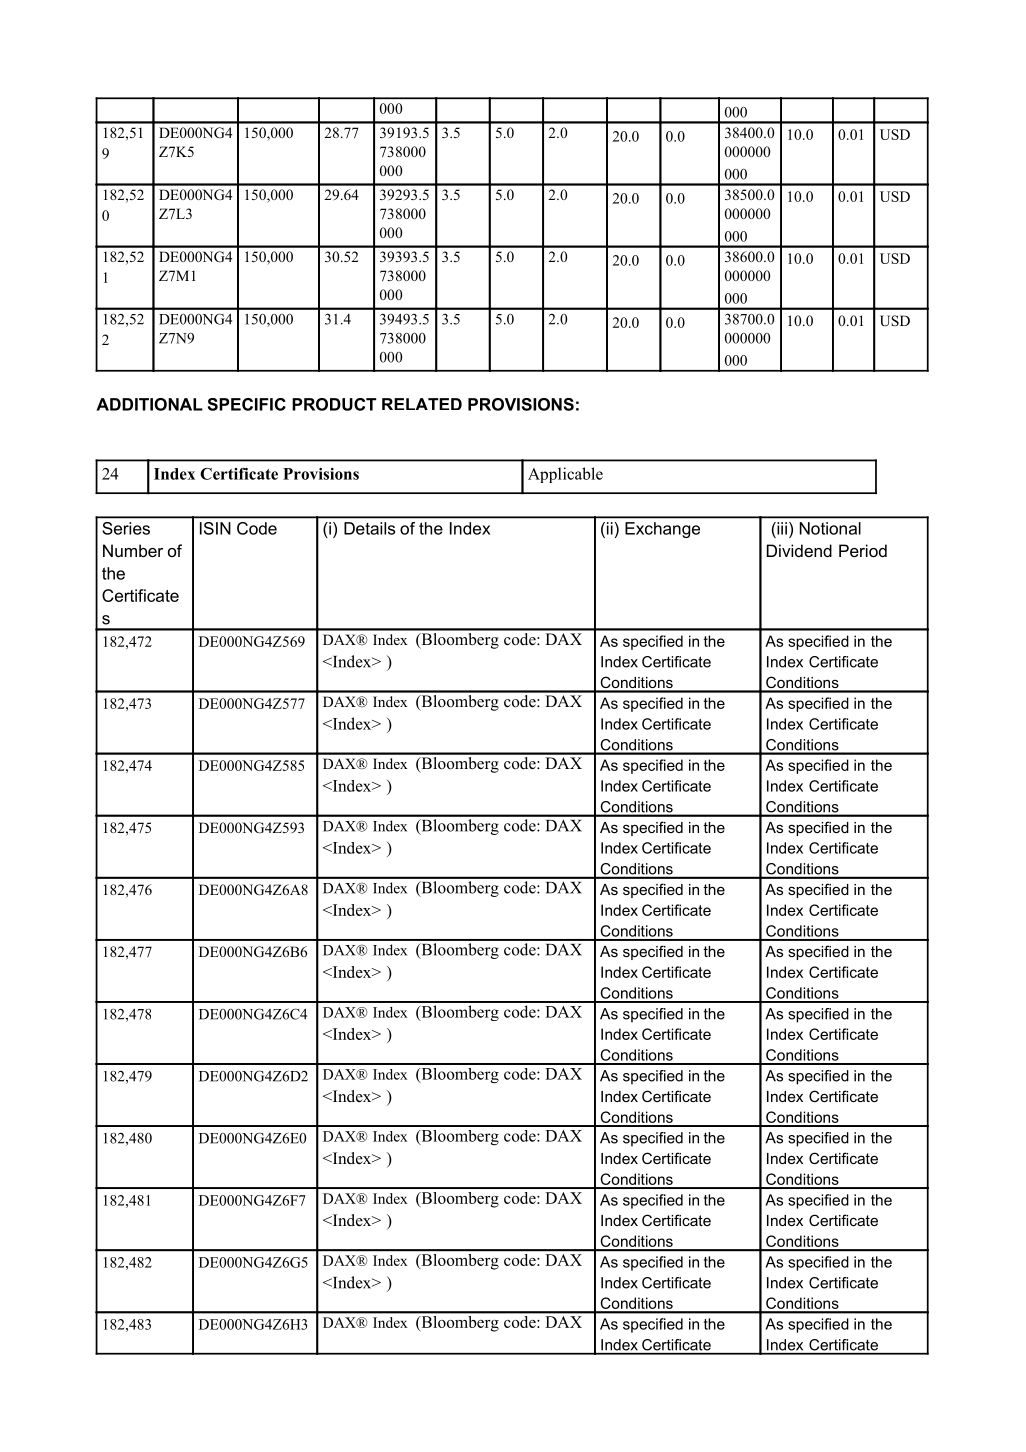 The image size is (1026, 1452). I want to click on ISIN, so click(215, 528).
